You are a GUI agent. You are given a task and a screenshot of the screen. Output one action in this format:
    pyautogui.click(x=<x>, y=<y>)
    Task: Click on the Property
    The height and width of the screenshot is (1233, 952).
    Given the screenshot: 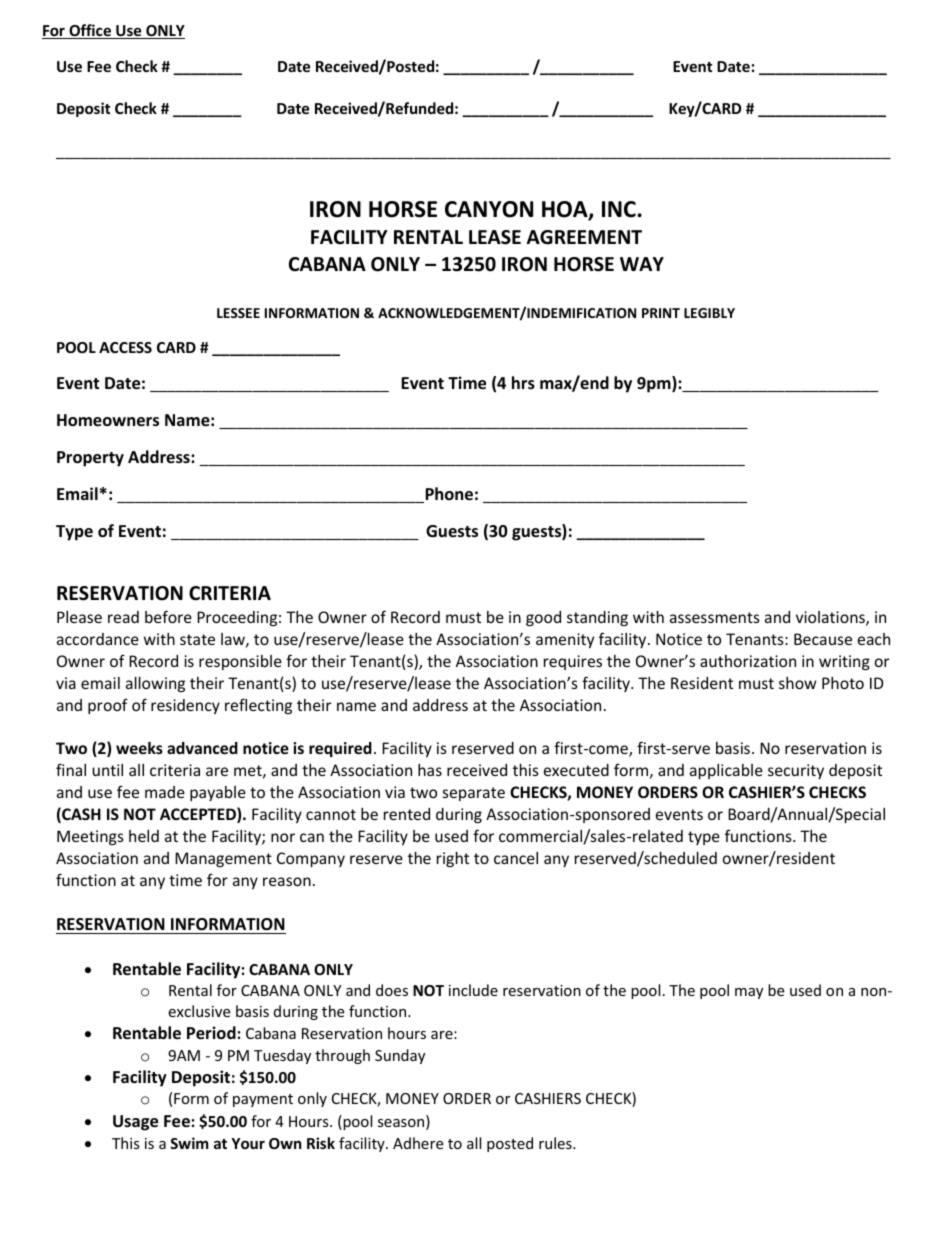 What is the action you would take?
    pyautogui.click(x=90, y=459)
